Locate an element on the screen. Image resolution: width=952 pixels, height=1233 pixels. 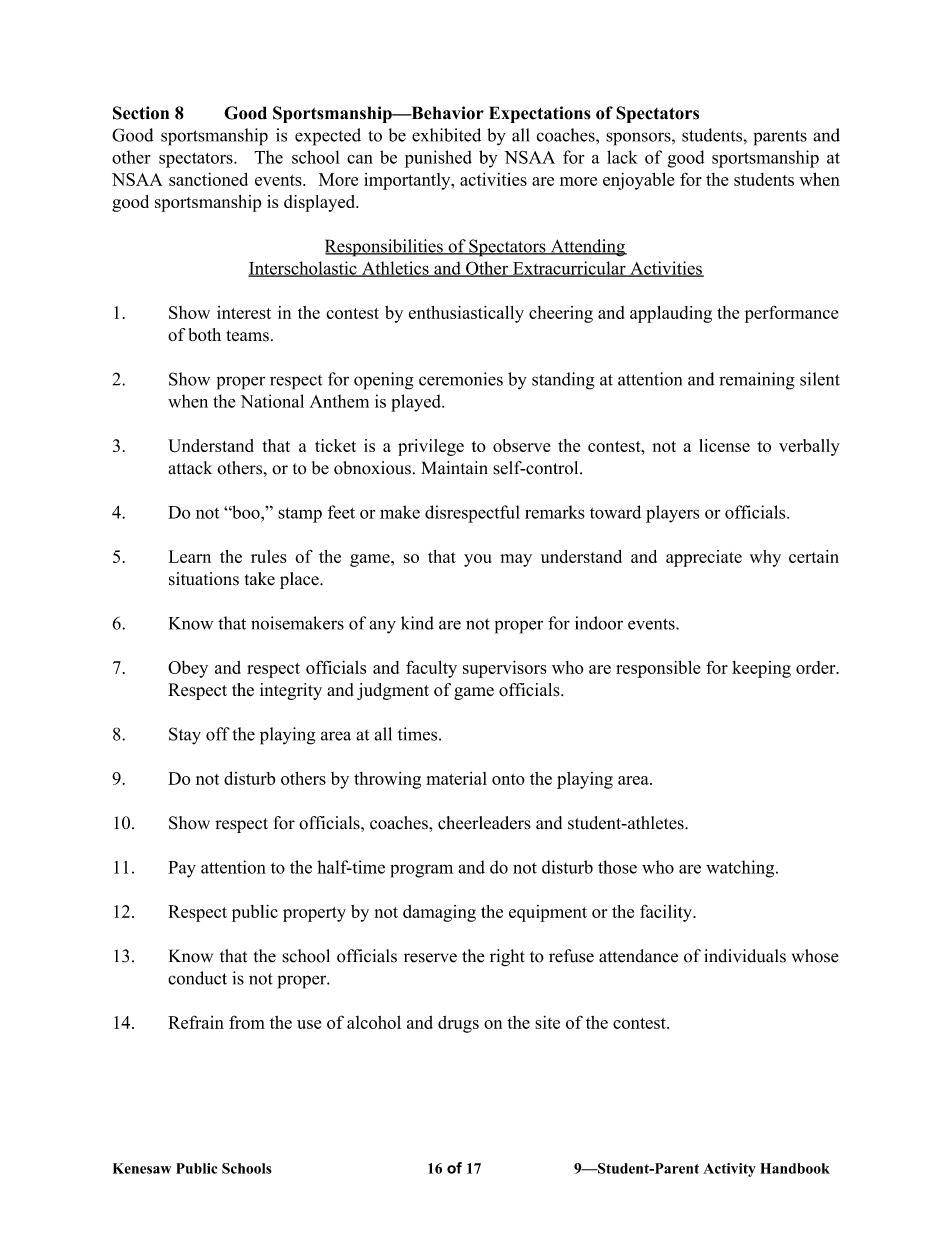
National is located at coordinates (272, 401).
